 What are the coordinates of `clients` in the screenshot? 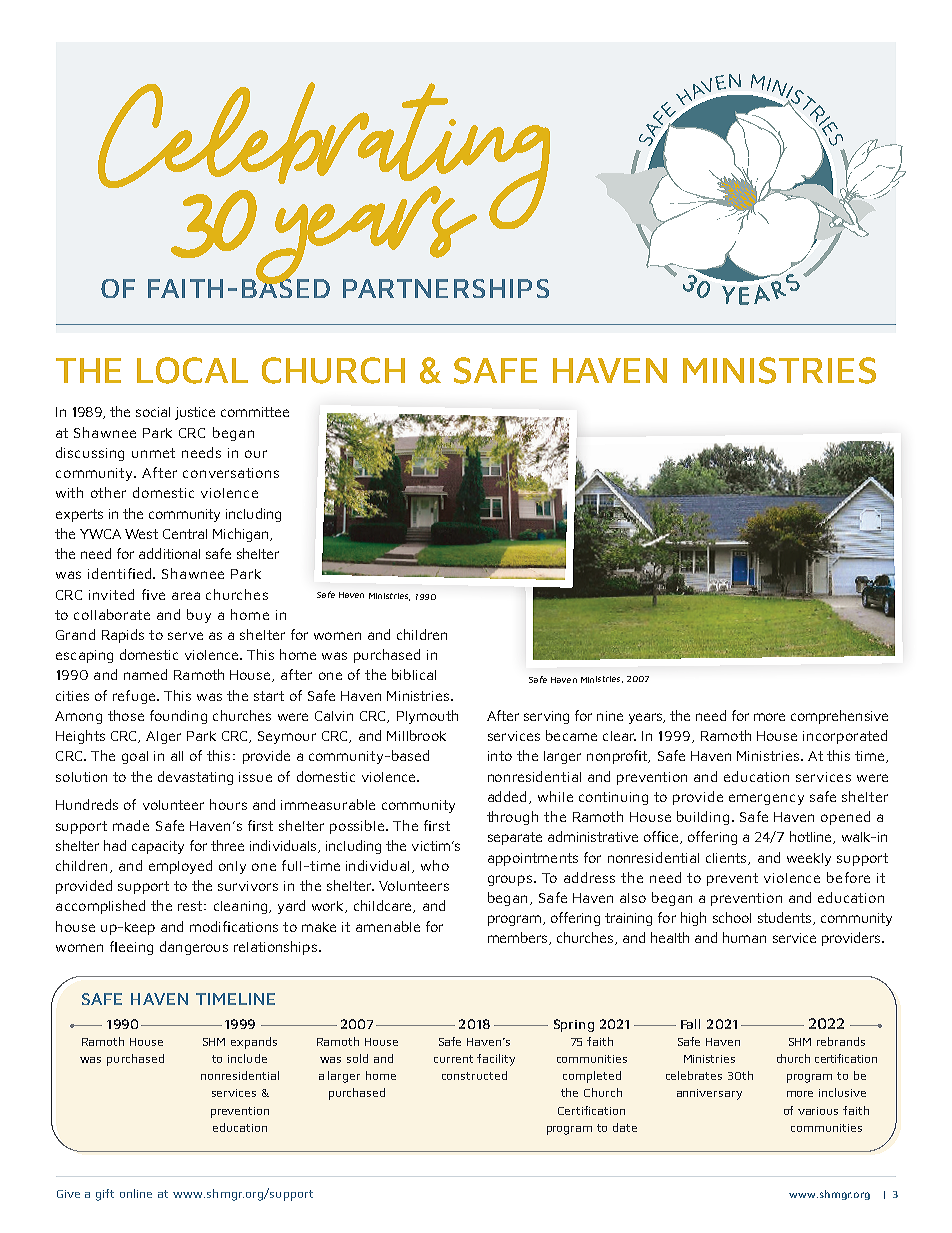 It's located at (727, 859).
